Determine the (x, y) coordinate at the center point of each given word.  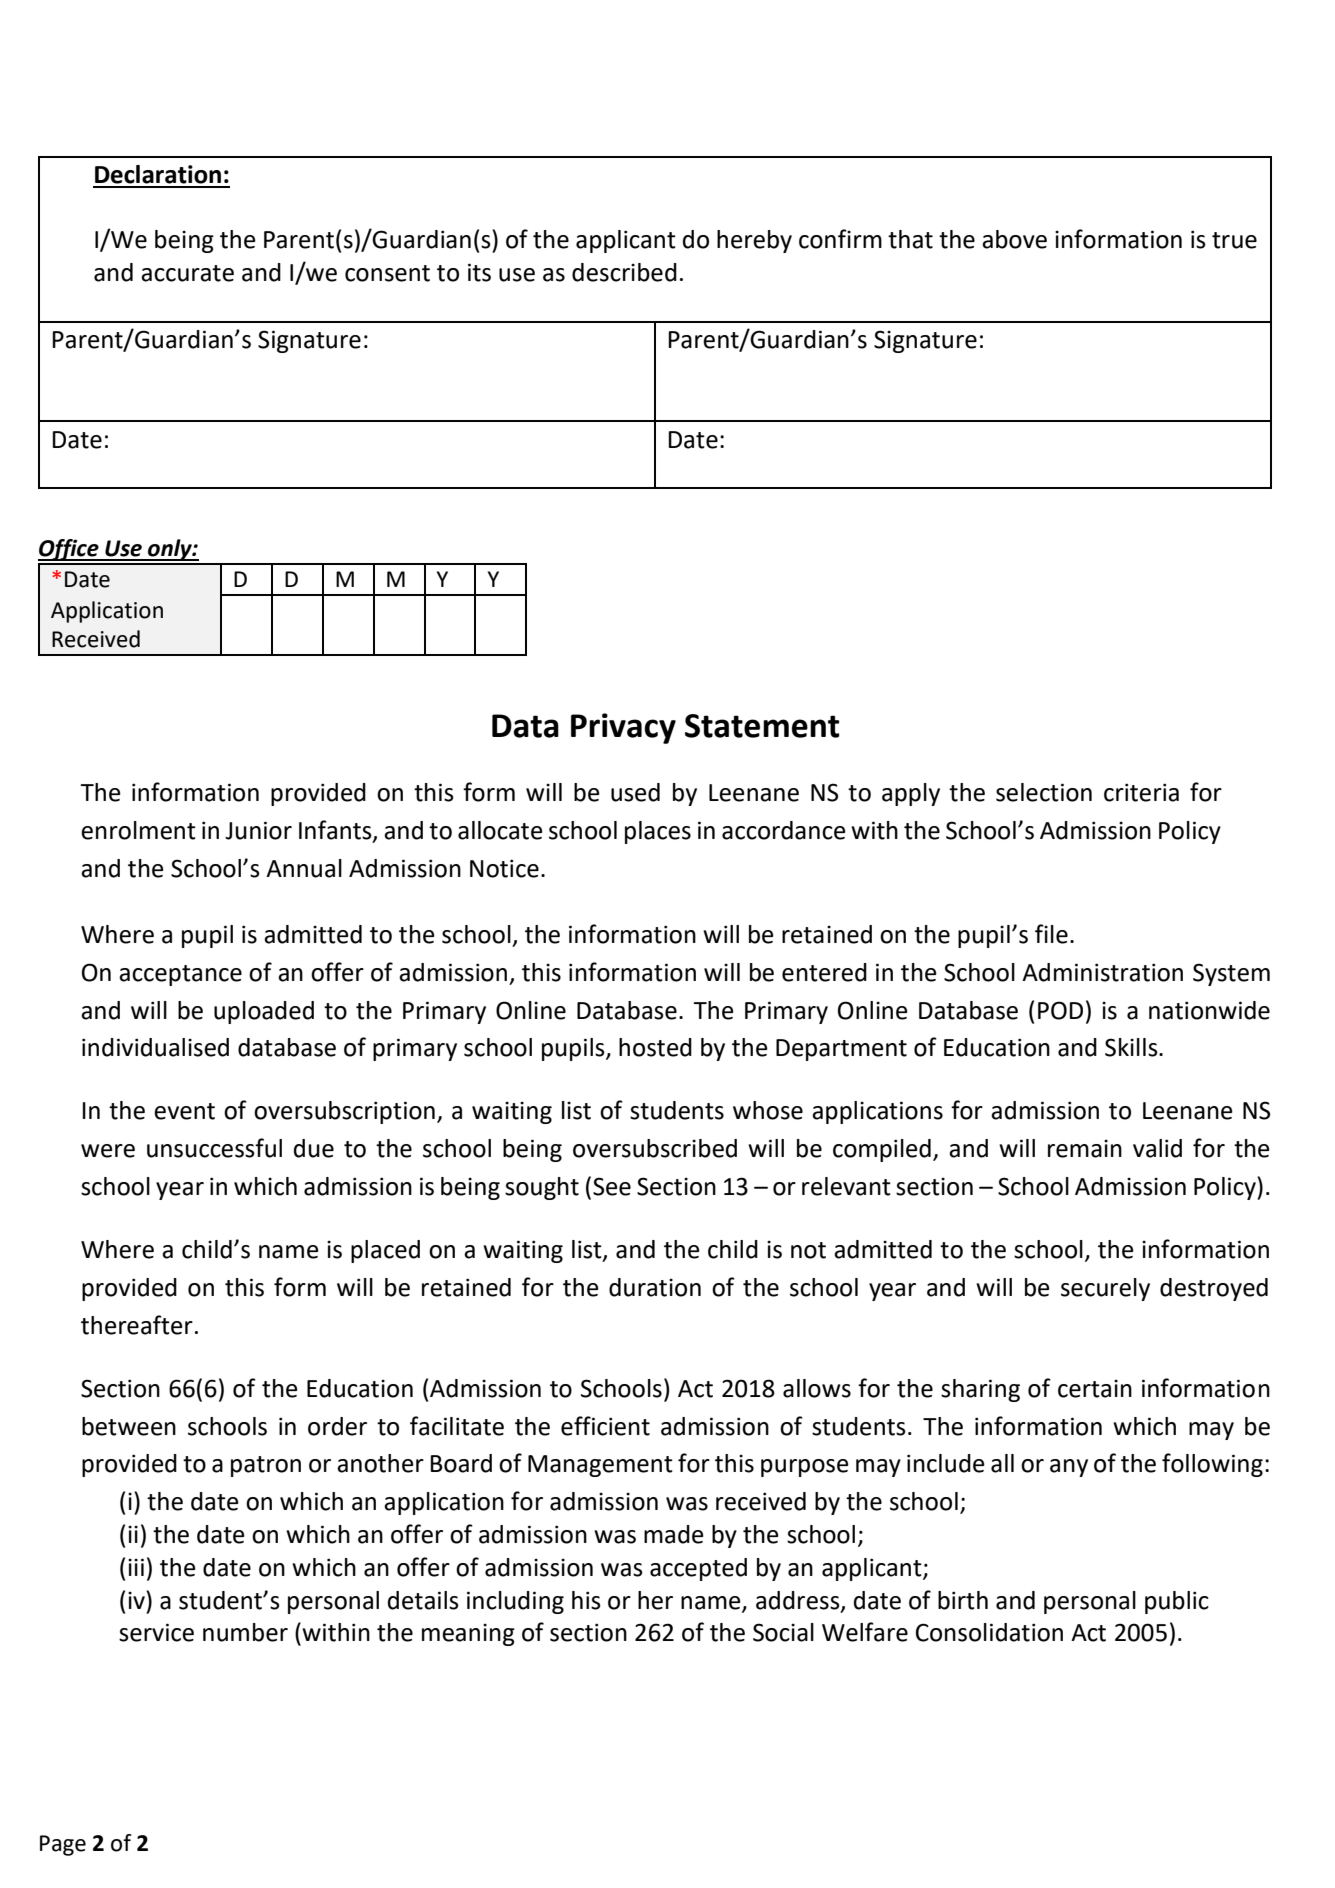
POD (1060, 1010)
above (1014, 239)
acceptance (180, 975)
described (624, 272)
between (129, 1426)
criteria (1141, 792)
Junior (258, 830)
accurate (187, 273)
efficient (605, 1426)
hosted (655, 1047)
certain (1095, 1388)
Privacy (623, 728)
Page (63, 1845)
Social (783, 1632)
